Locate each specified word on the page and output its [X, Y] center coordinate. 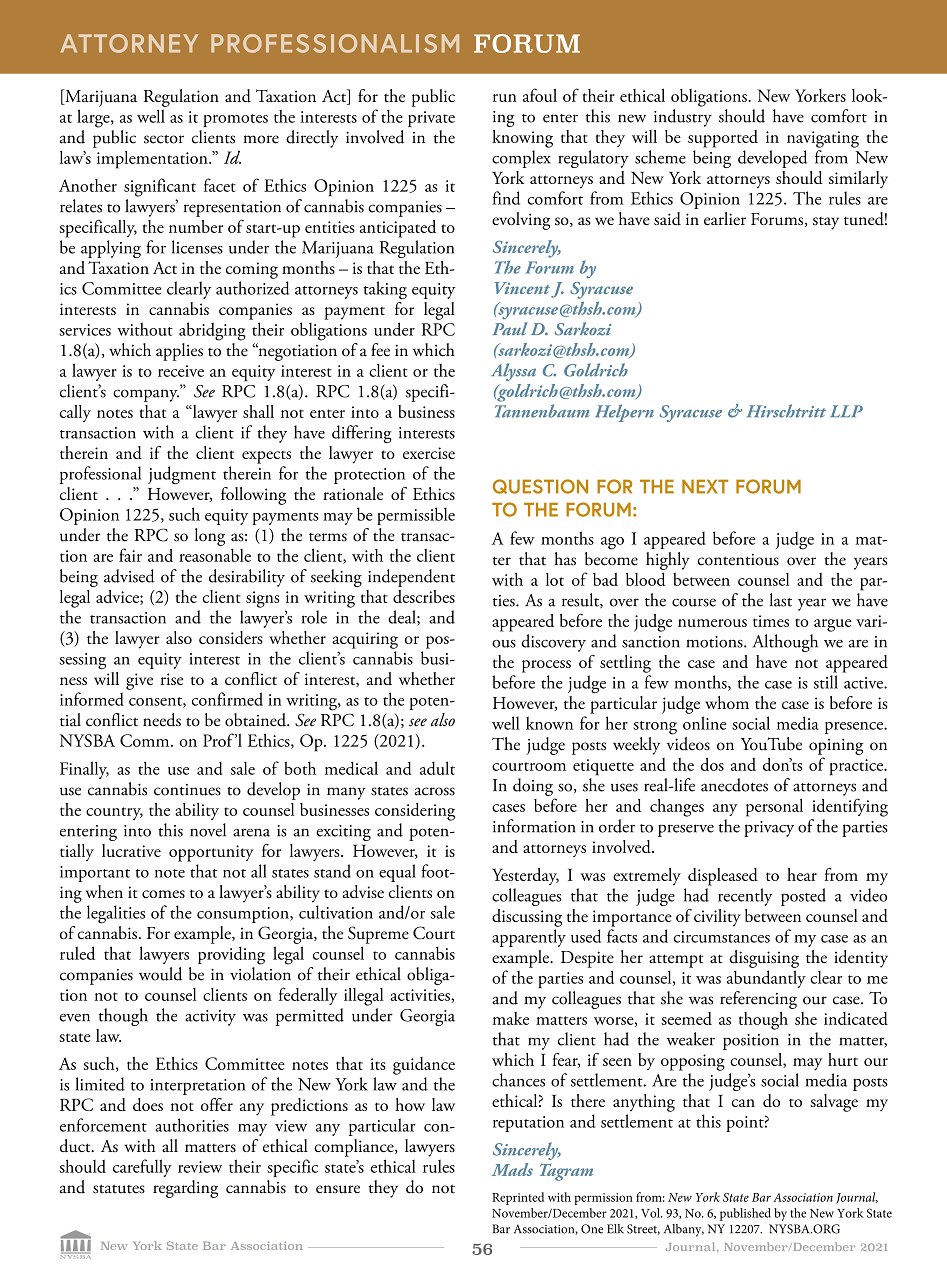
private [431, 119]
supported [723, 139]
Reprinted [518, 1198]
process [546, 666]
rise [171, 679]
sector [164, 139]
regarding [185, 1189]
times [771, 621]
